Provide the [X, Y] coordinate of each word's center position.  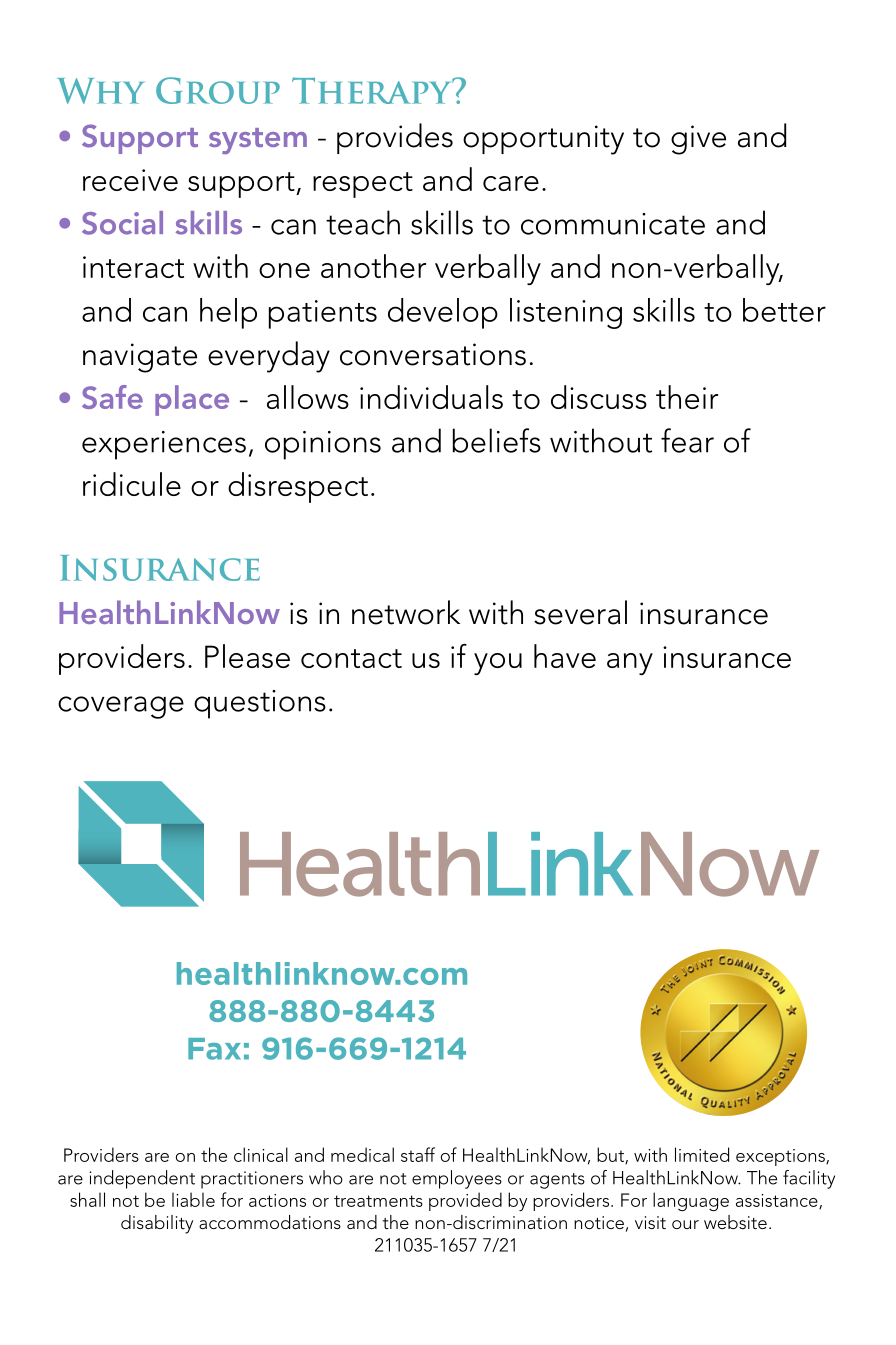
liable [193, 1199]
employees [457, 1179]
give [698, 140]
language [691, 1202]
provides [395, 138]
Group [218, 90]
